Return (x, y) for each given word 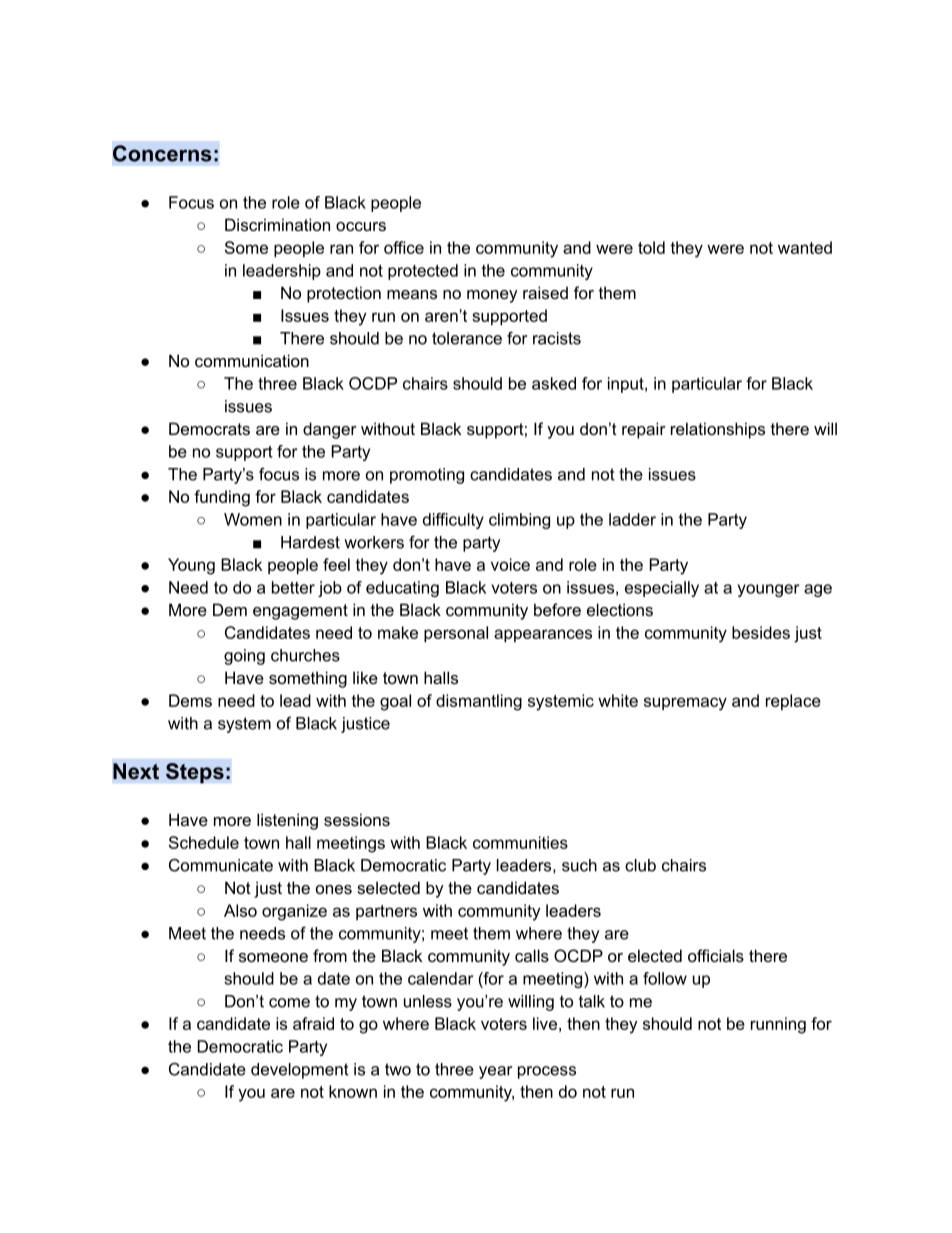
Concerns (162, 153)
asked (554, 383)
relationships (718, 430)
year (495, 1072)
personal (456, 634)
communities (520, 842)
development (300, 1071)
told (651, 247)
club (640, 865)
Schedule (204, 842)
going (244, 657)
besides (761, 632)
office (404, 247)
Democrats (209, 428)
